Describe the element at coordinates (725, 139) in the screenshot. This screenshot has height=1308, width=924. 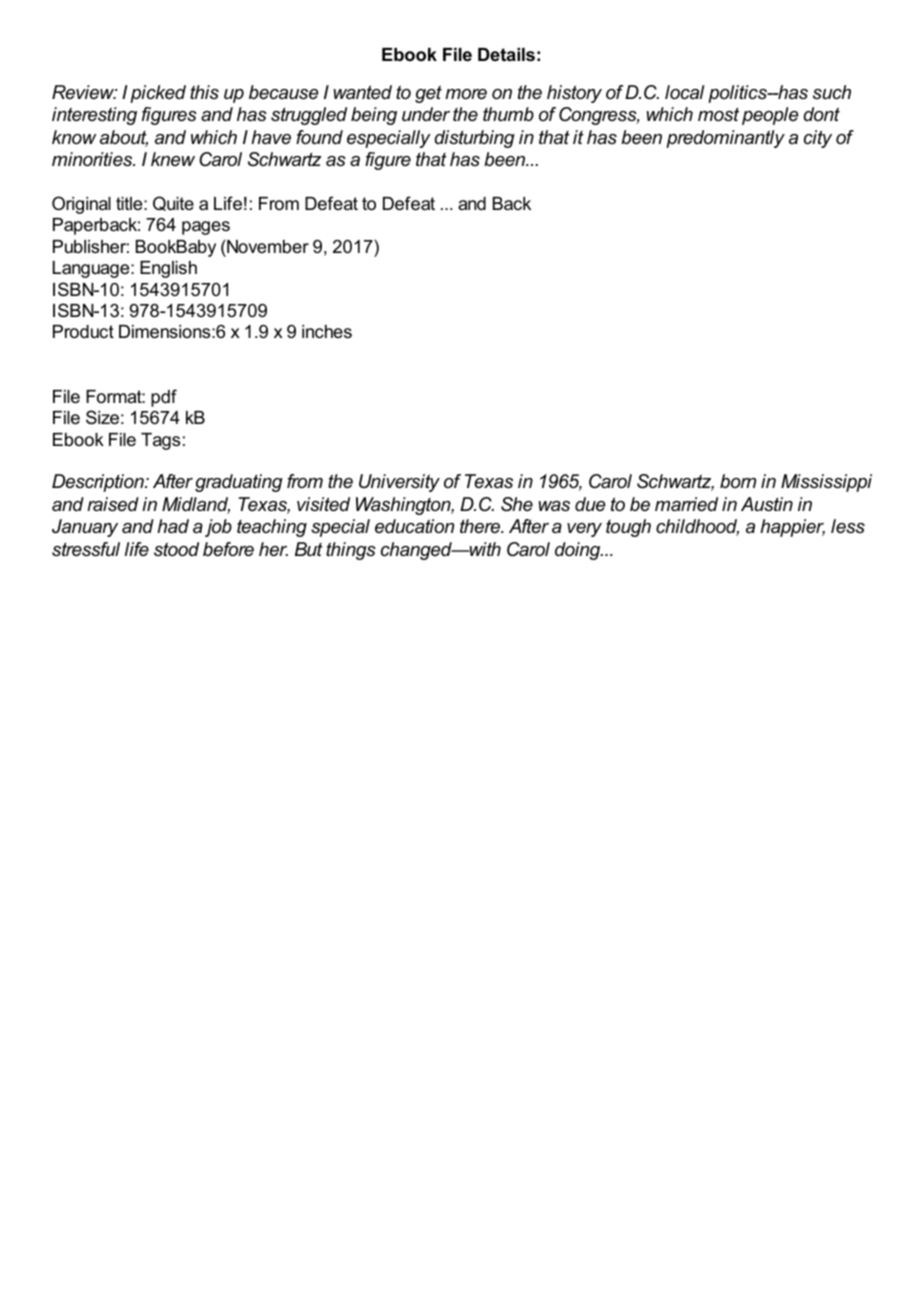
I see `predominantly` at that location.
